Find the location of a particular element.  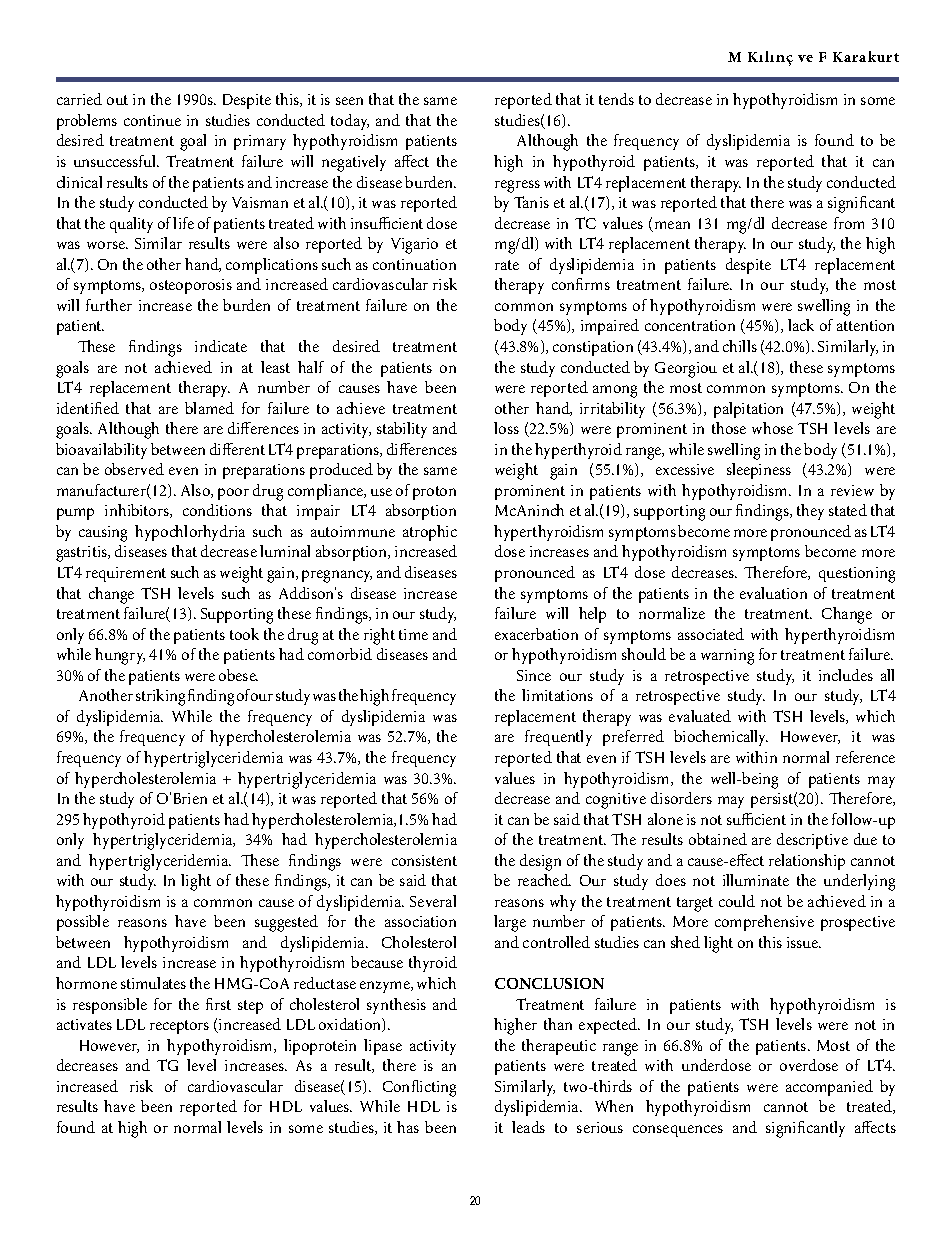

loss is located at coordinates (506, 428).
